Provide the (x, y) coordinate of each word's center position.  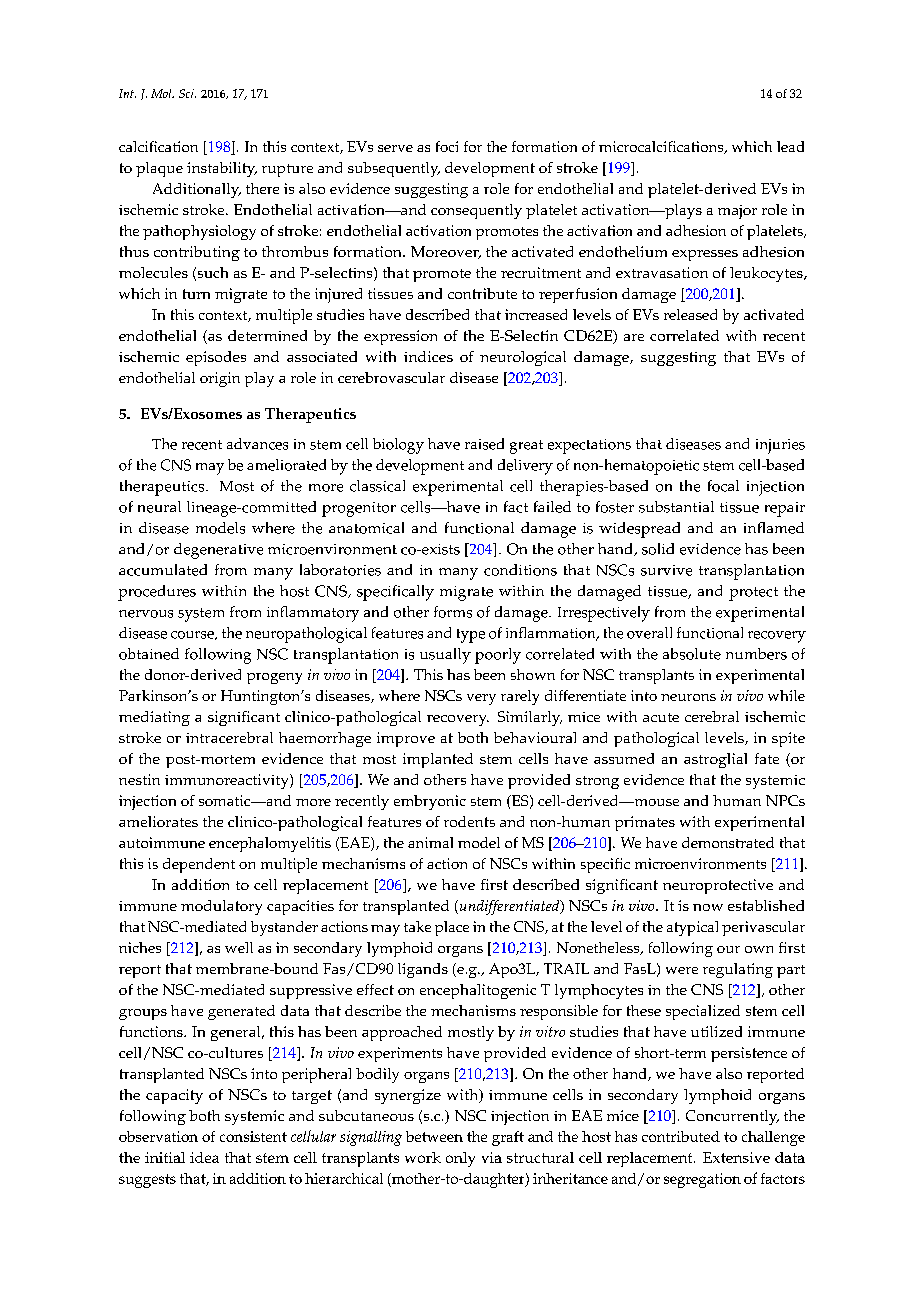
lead (790, 146)
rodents (469, 821)
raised (484, 444)
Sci (187, 93)
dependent (199, 865)
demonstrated (728, 842)
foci (447, 146)
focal (723, 486)
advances (257, 444)
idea (204, 1157)
